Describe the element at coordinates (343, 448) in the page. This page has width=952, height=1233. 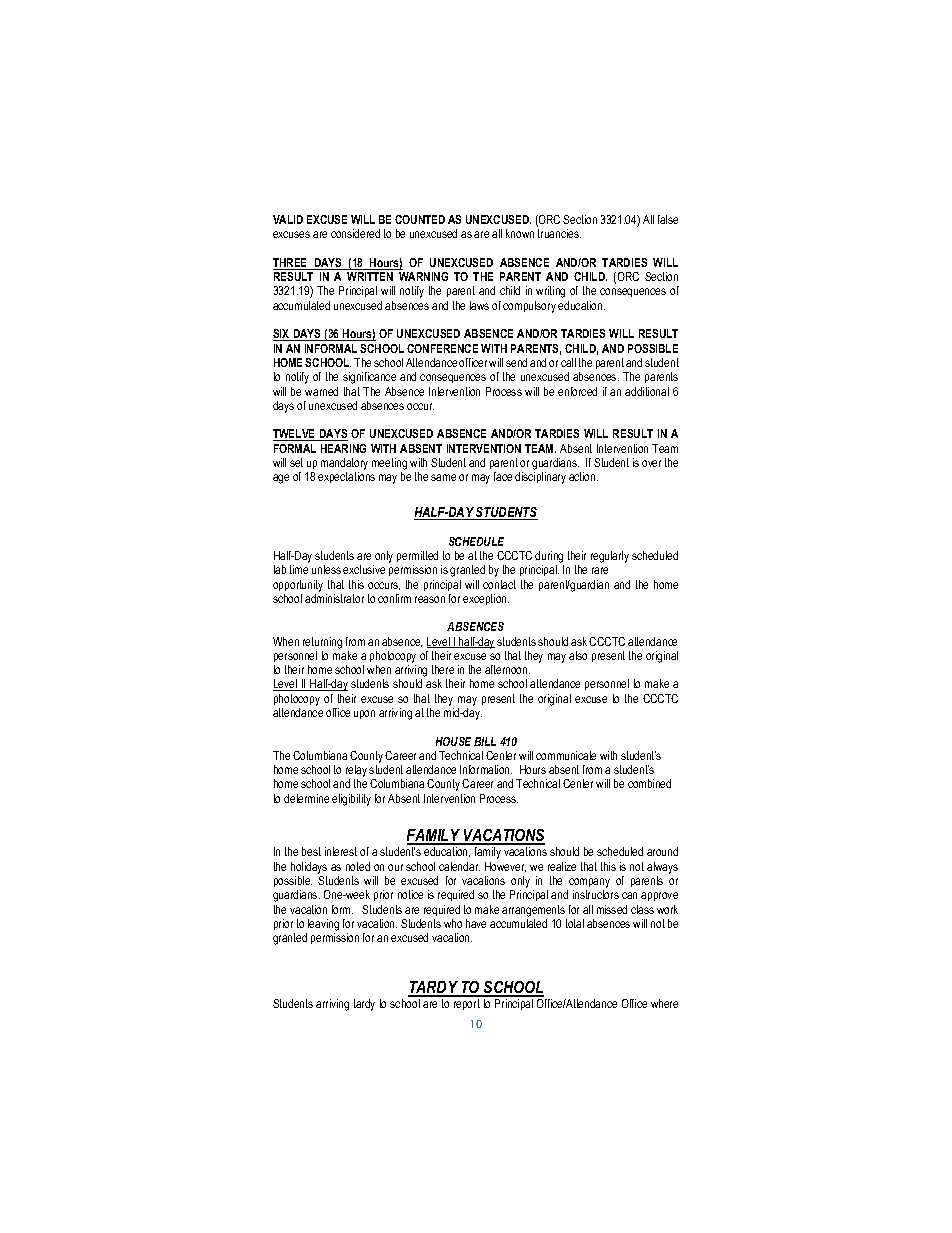
I see `HEARING` at that location.
